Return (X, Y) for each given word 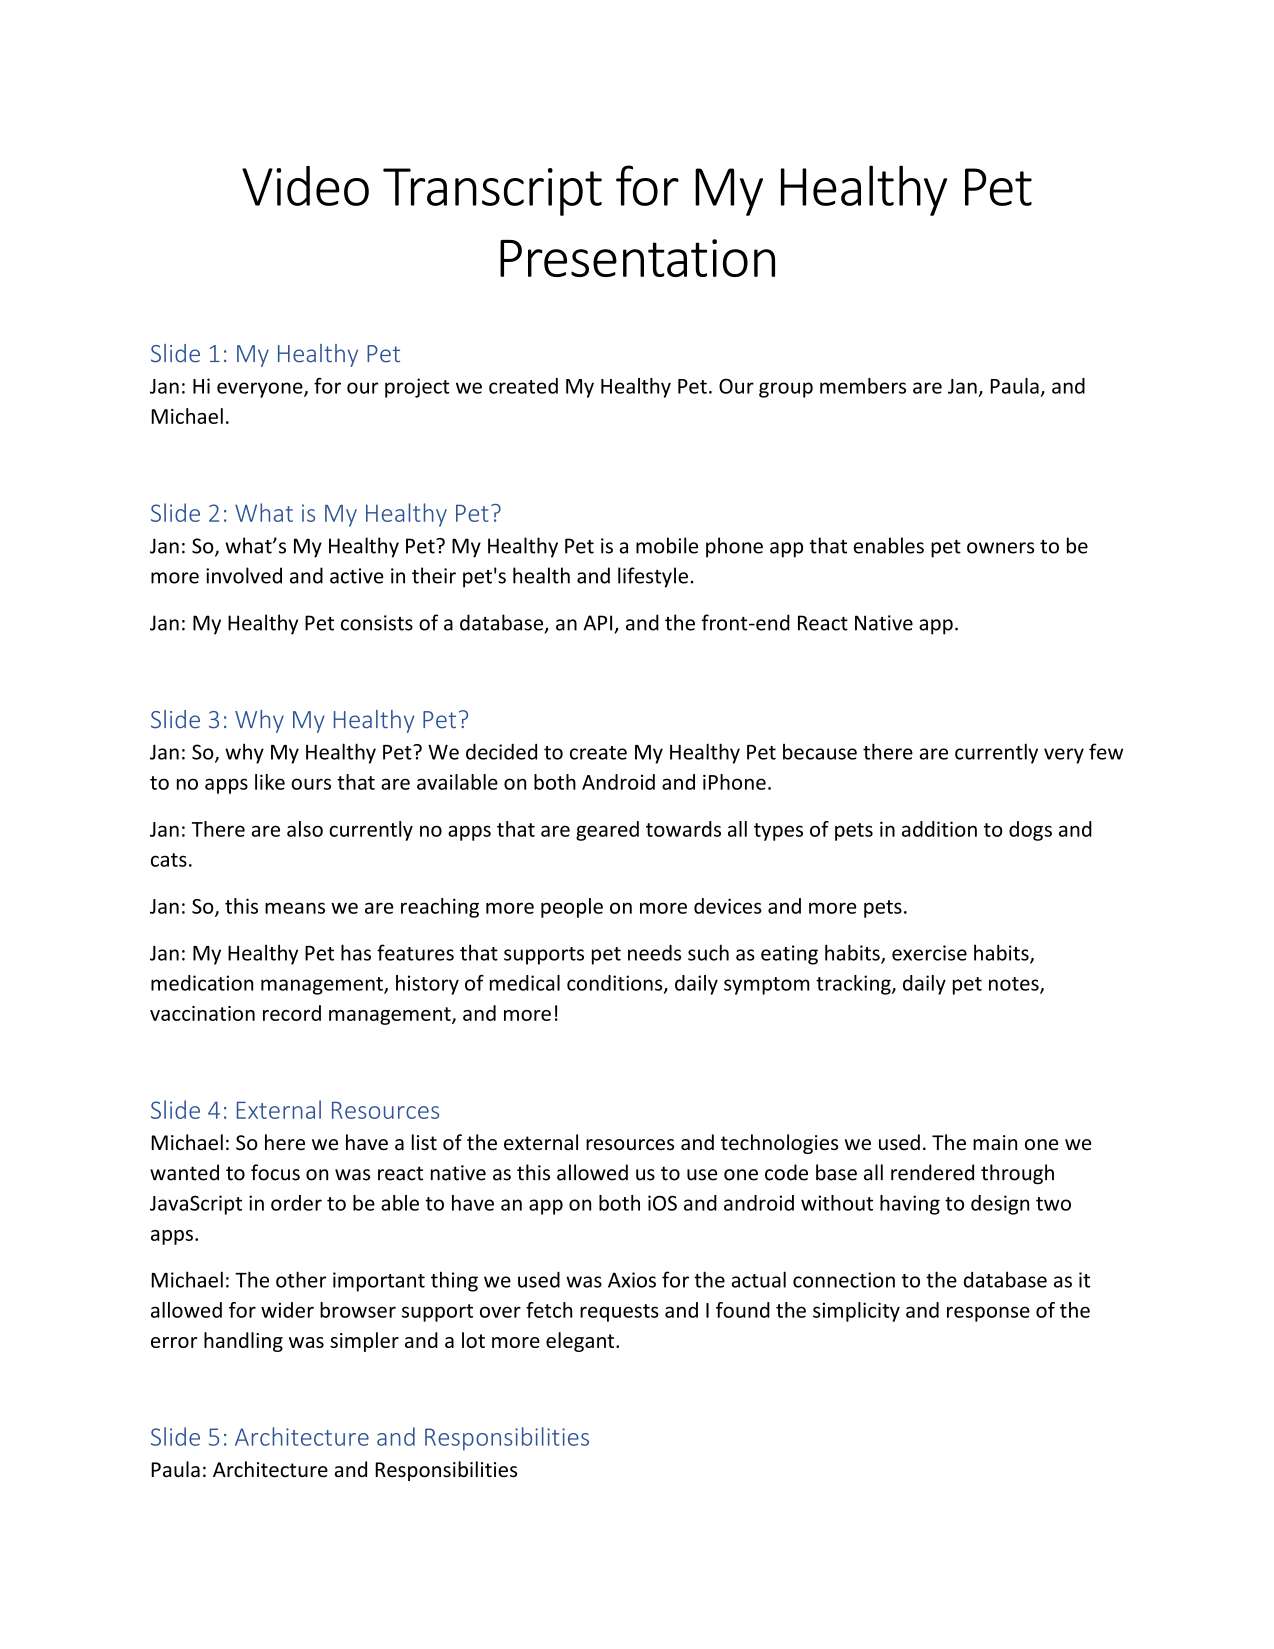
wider (287, 1310)
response (988, 1314)
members (863, 386)
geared (607, 831)
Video (305, 186)
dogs (1030, 831)
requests (619, 1313)
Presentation (637, 258)
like (270, 782)
